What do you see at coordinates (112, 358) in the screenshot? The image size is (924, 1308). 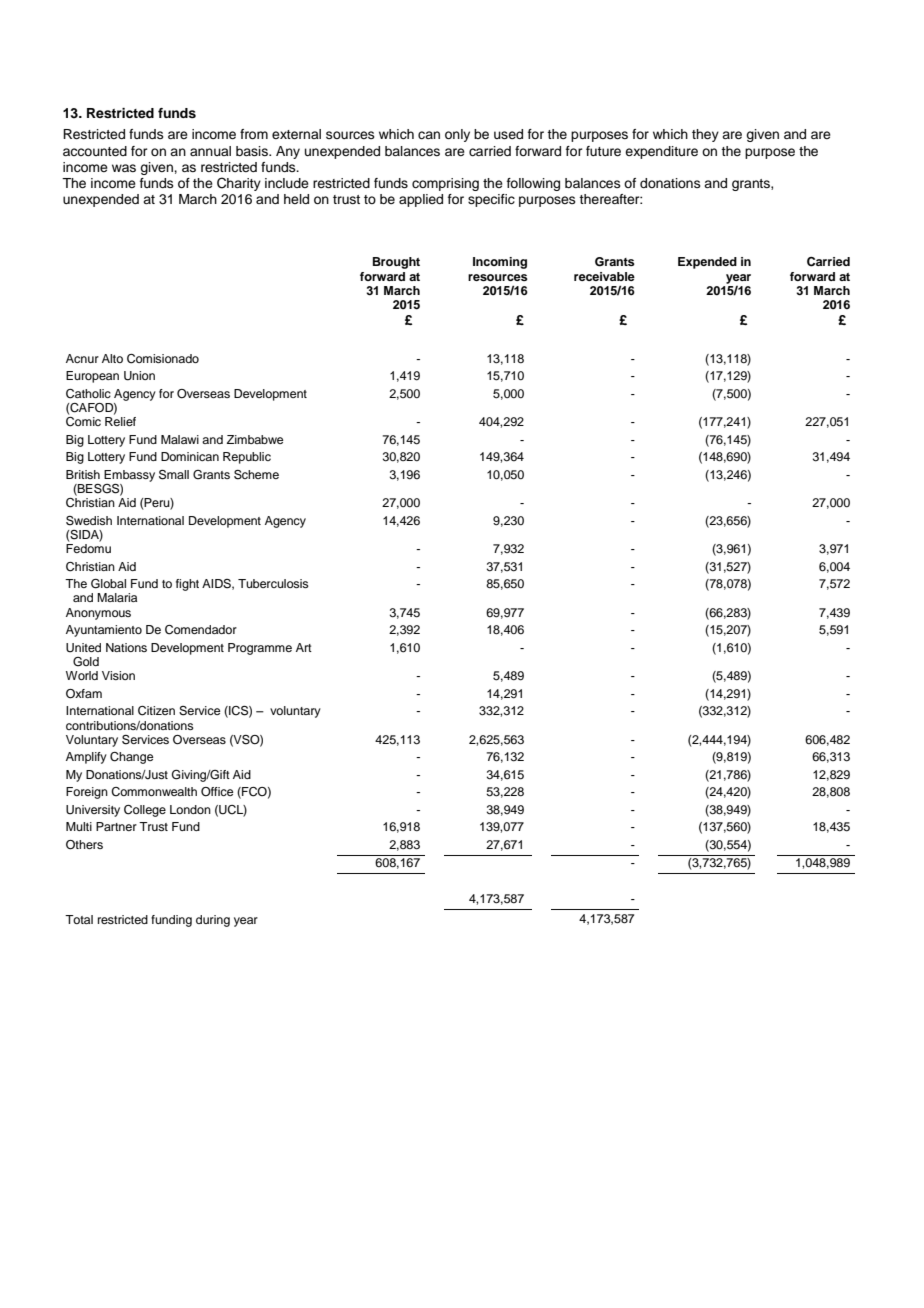 I see `Alto` at bounding box center [112, 358].
